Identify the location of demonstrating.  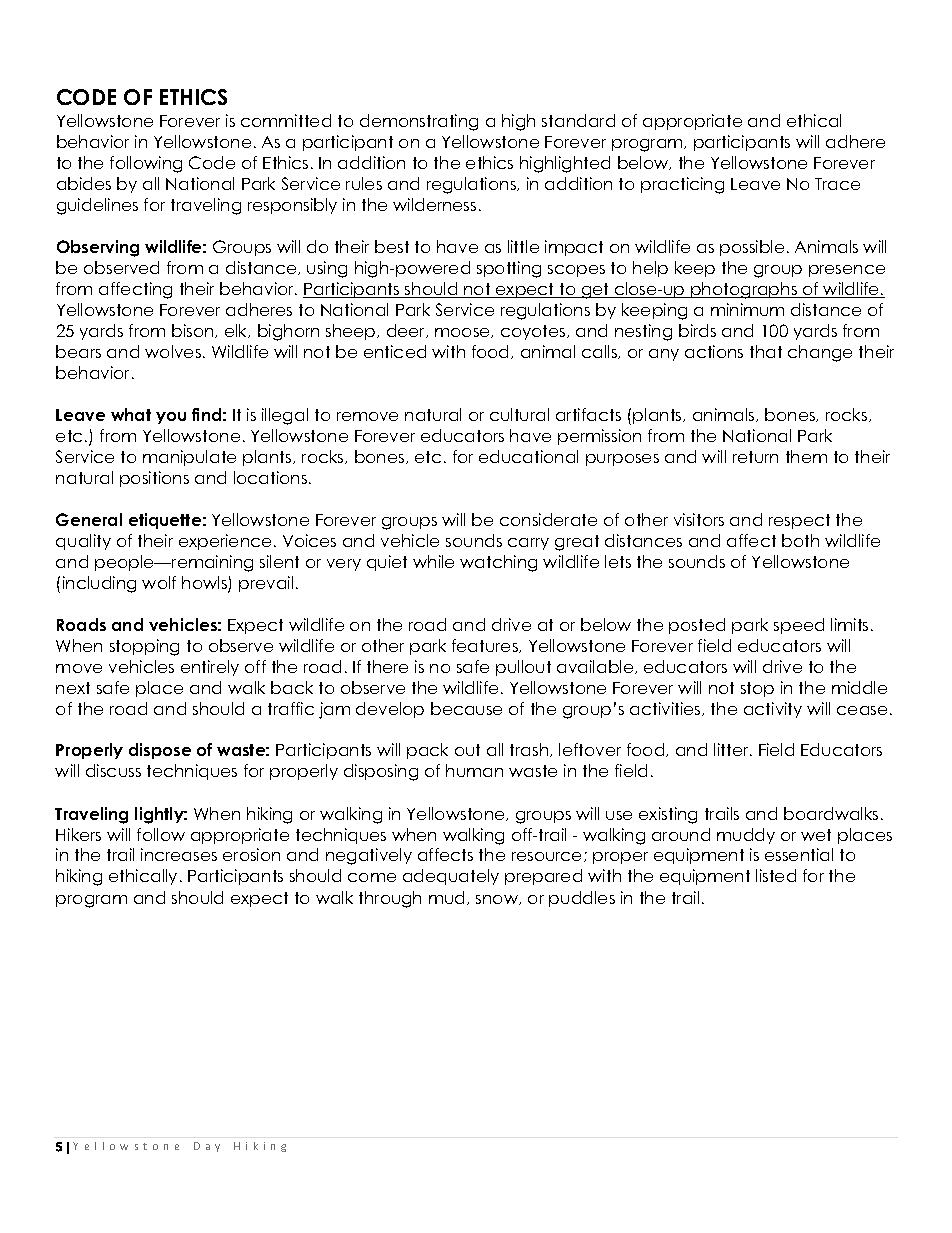
(419, 122).
